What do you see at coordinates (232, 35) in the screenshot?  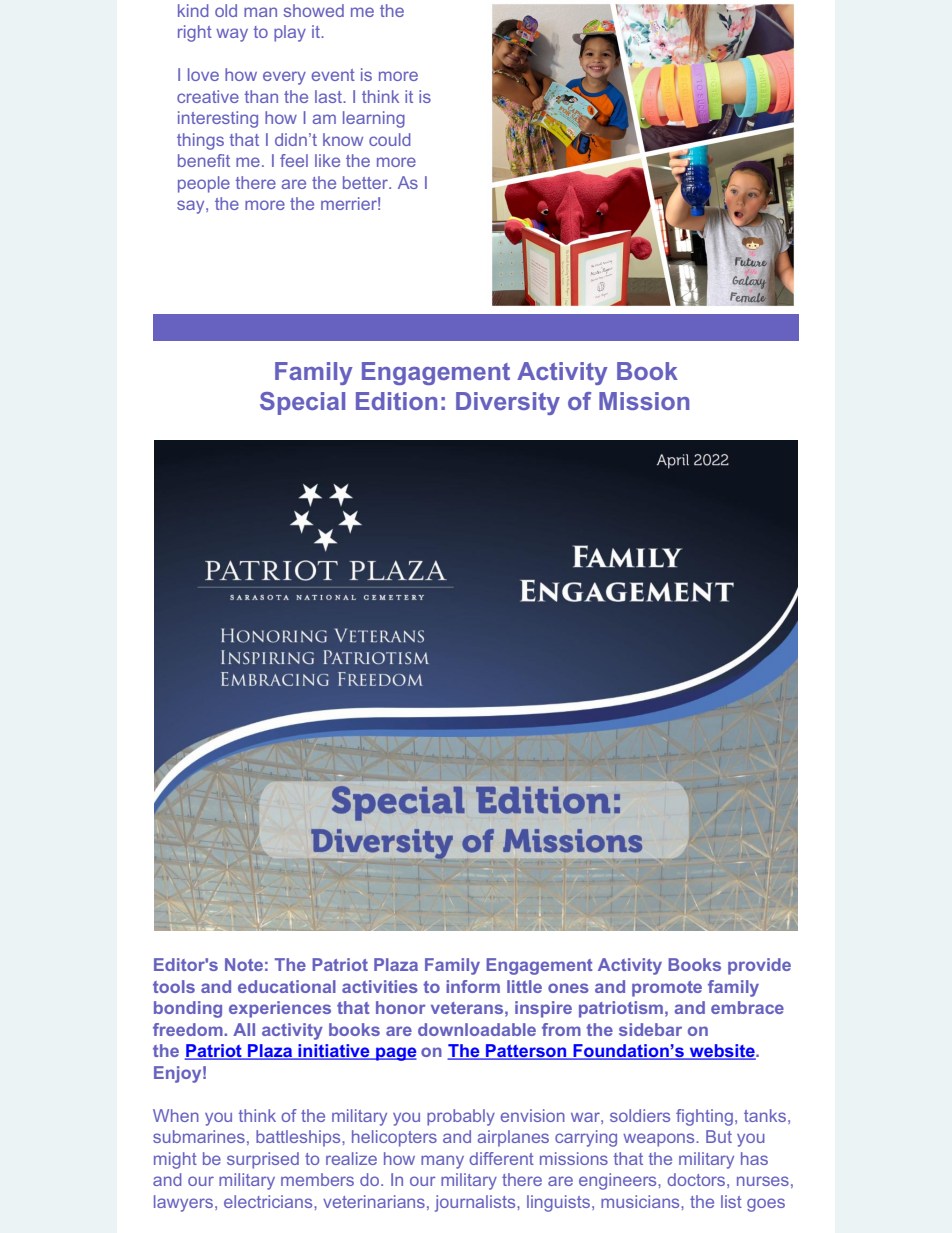 I see `way` at bounding box center [232, 35].
